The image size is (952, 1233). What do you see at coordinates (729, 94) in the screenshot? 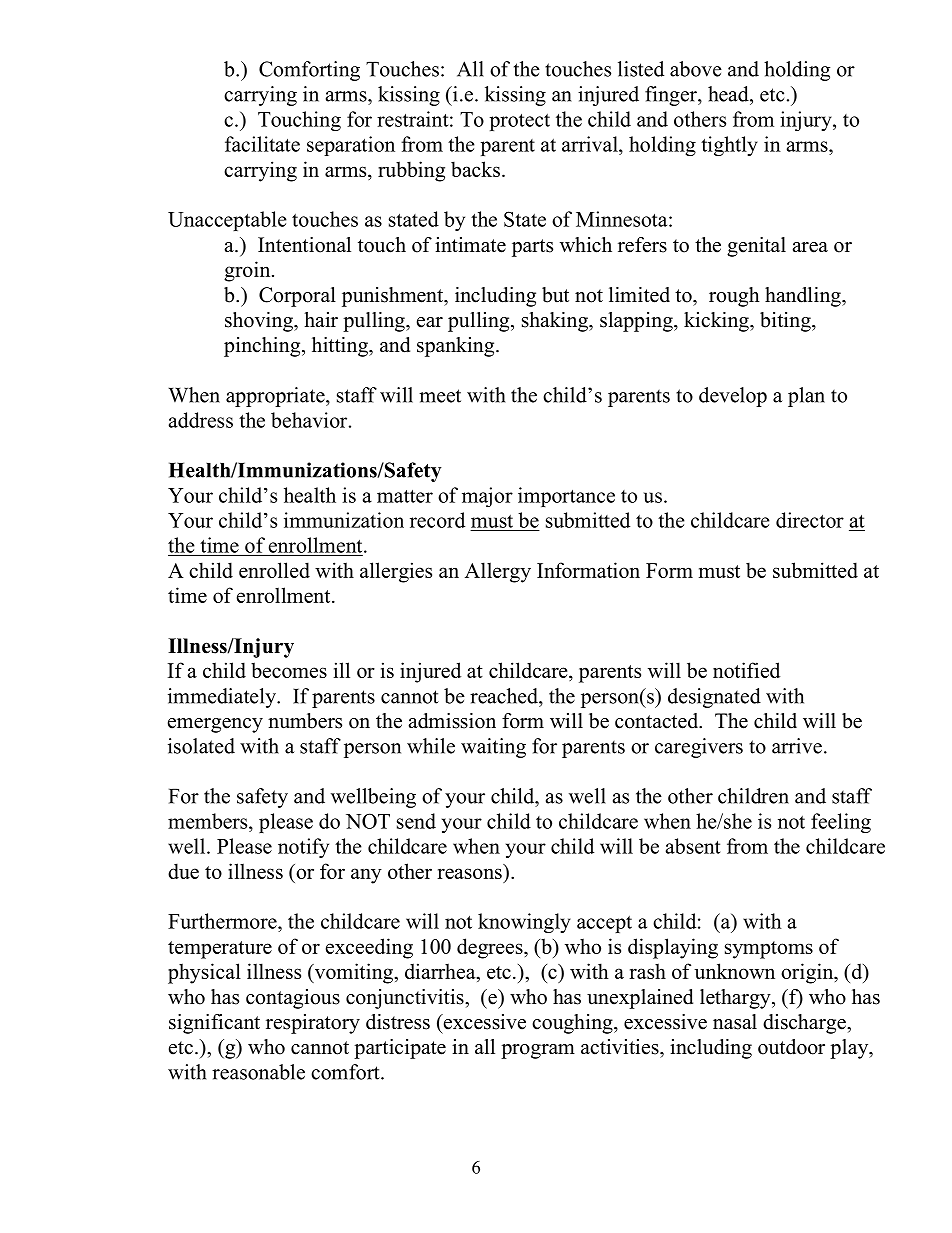
I see `head` at bounding box center [729, 94].
